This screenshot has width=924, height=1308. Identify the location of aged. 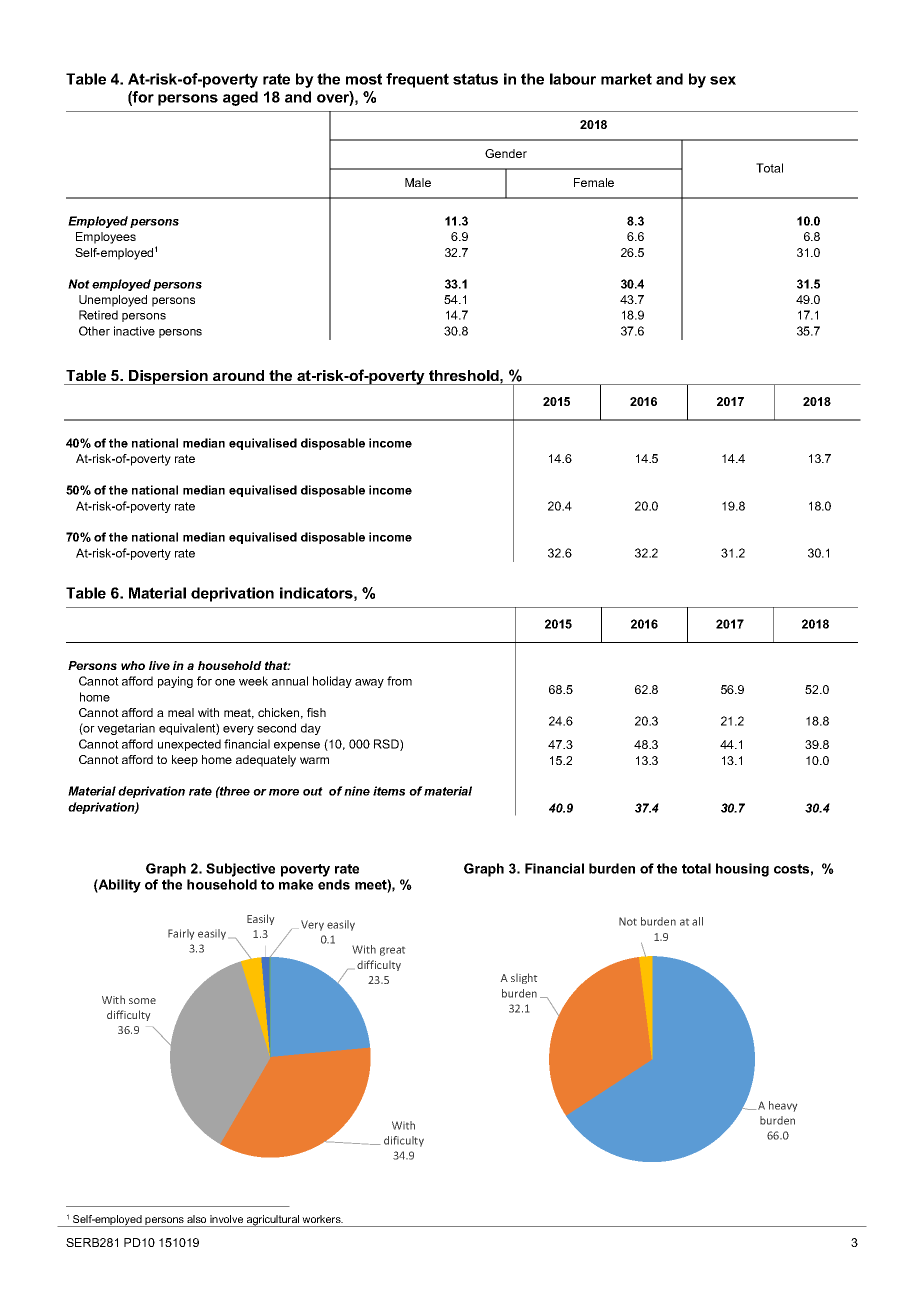
(240, 98).
